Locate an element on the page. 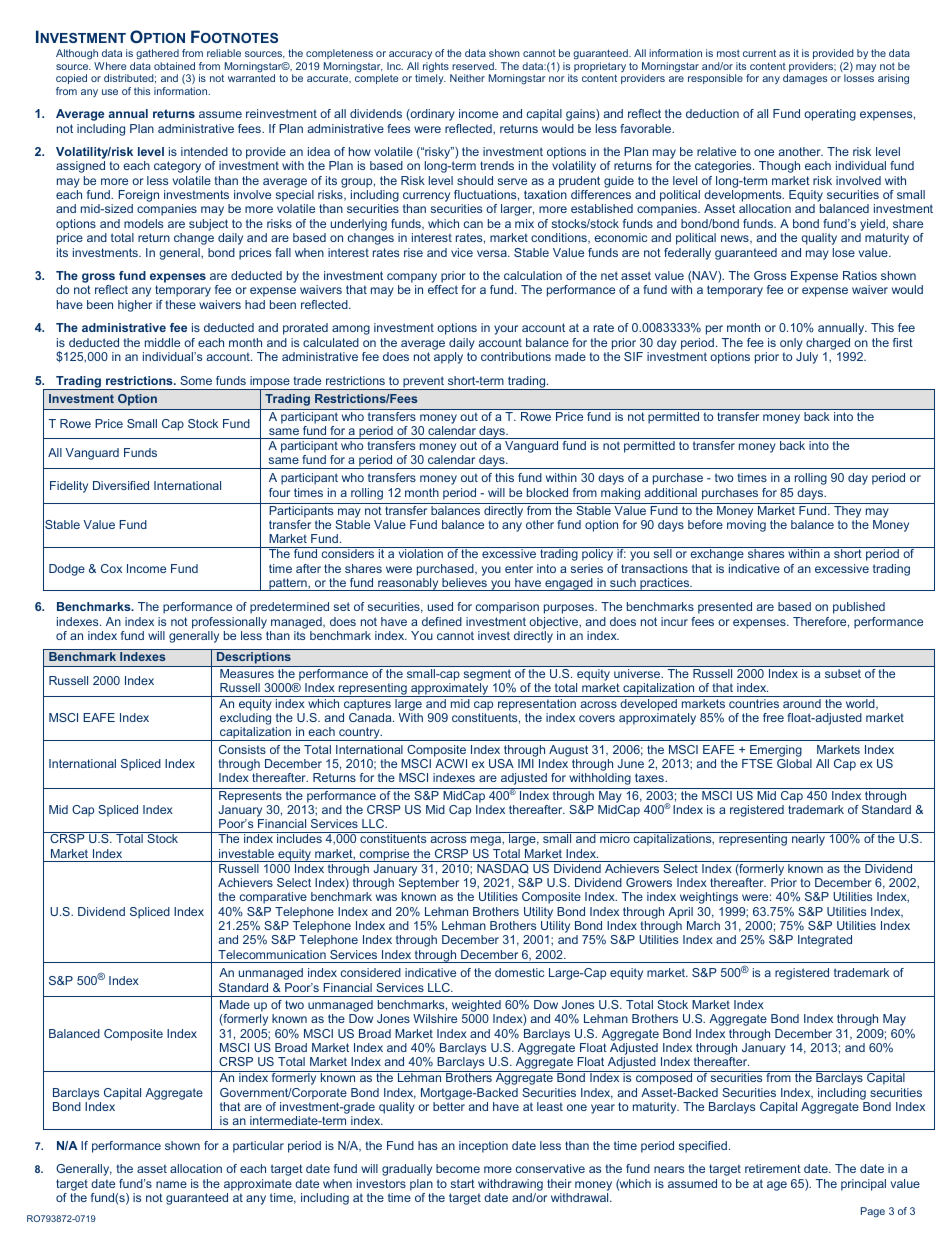 This document has width=952, height=1233. start is located at coordinates (463, 1183).
